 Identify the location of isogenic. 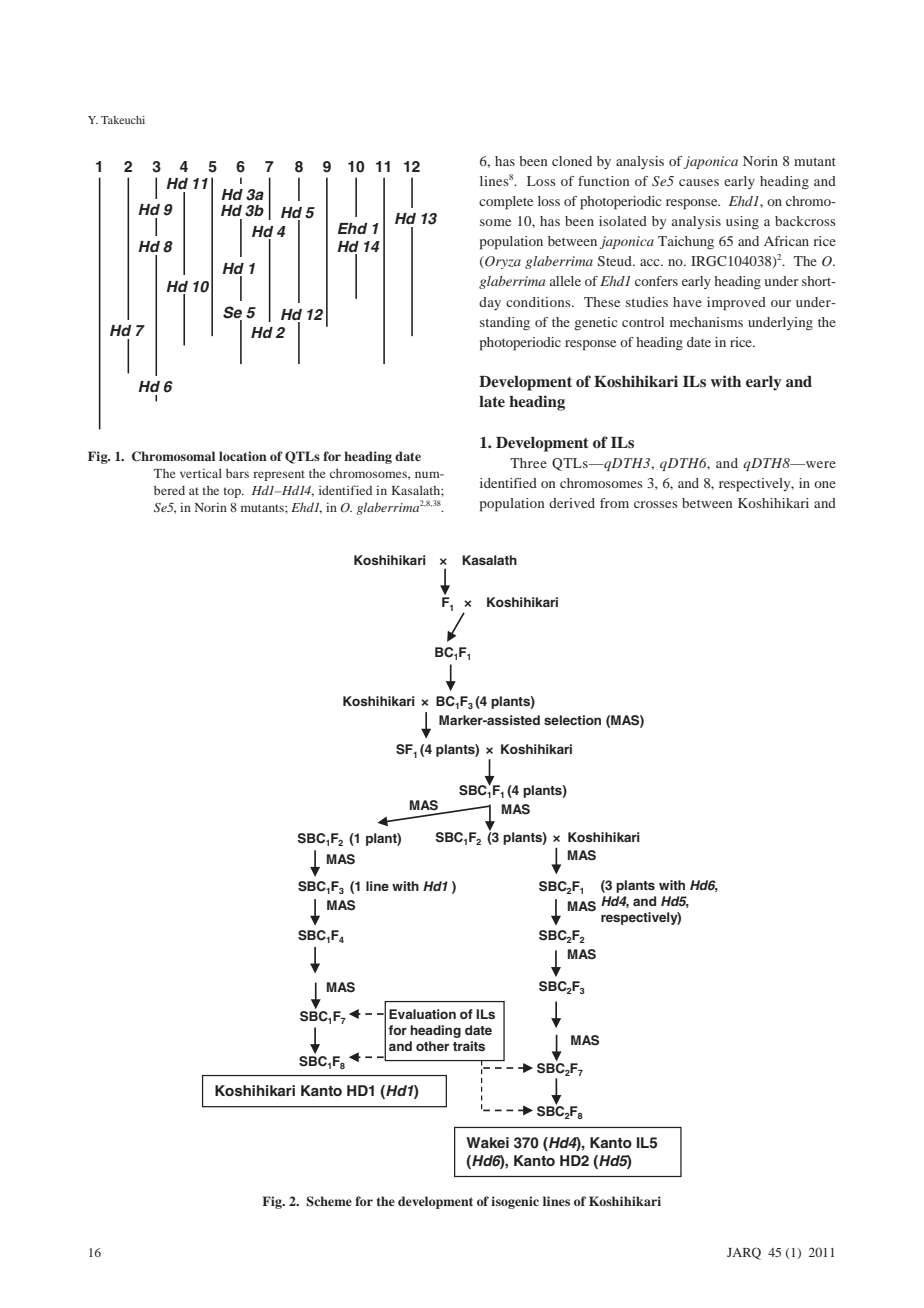
(515, 1202).
